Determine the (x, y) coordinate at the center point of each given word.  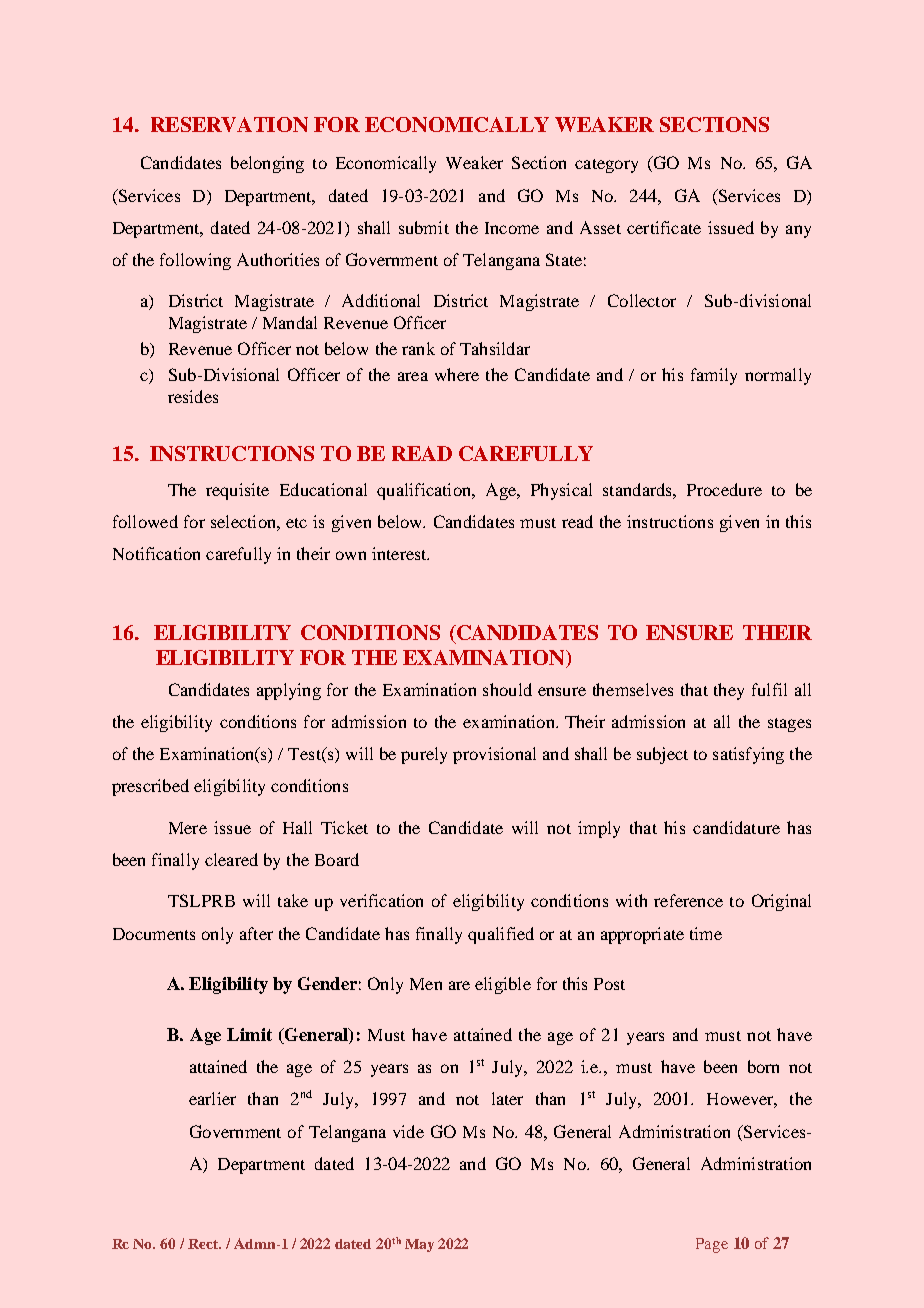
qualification (425, 491)
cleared (231, 859)
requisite (237, 491)
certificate (664, 227)
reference (688, 900)
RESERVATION (229, 124)
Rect (204, 1244)
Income (512, 228)
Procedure (724, 489)
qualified (501, 935)
